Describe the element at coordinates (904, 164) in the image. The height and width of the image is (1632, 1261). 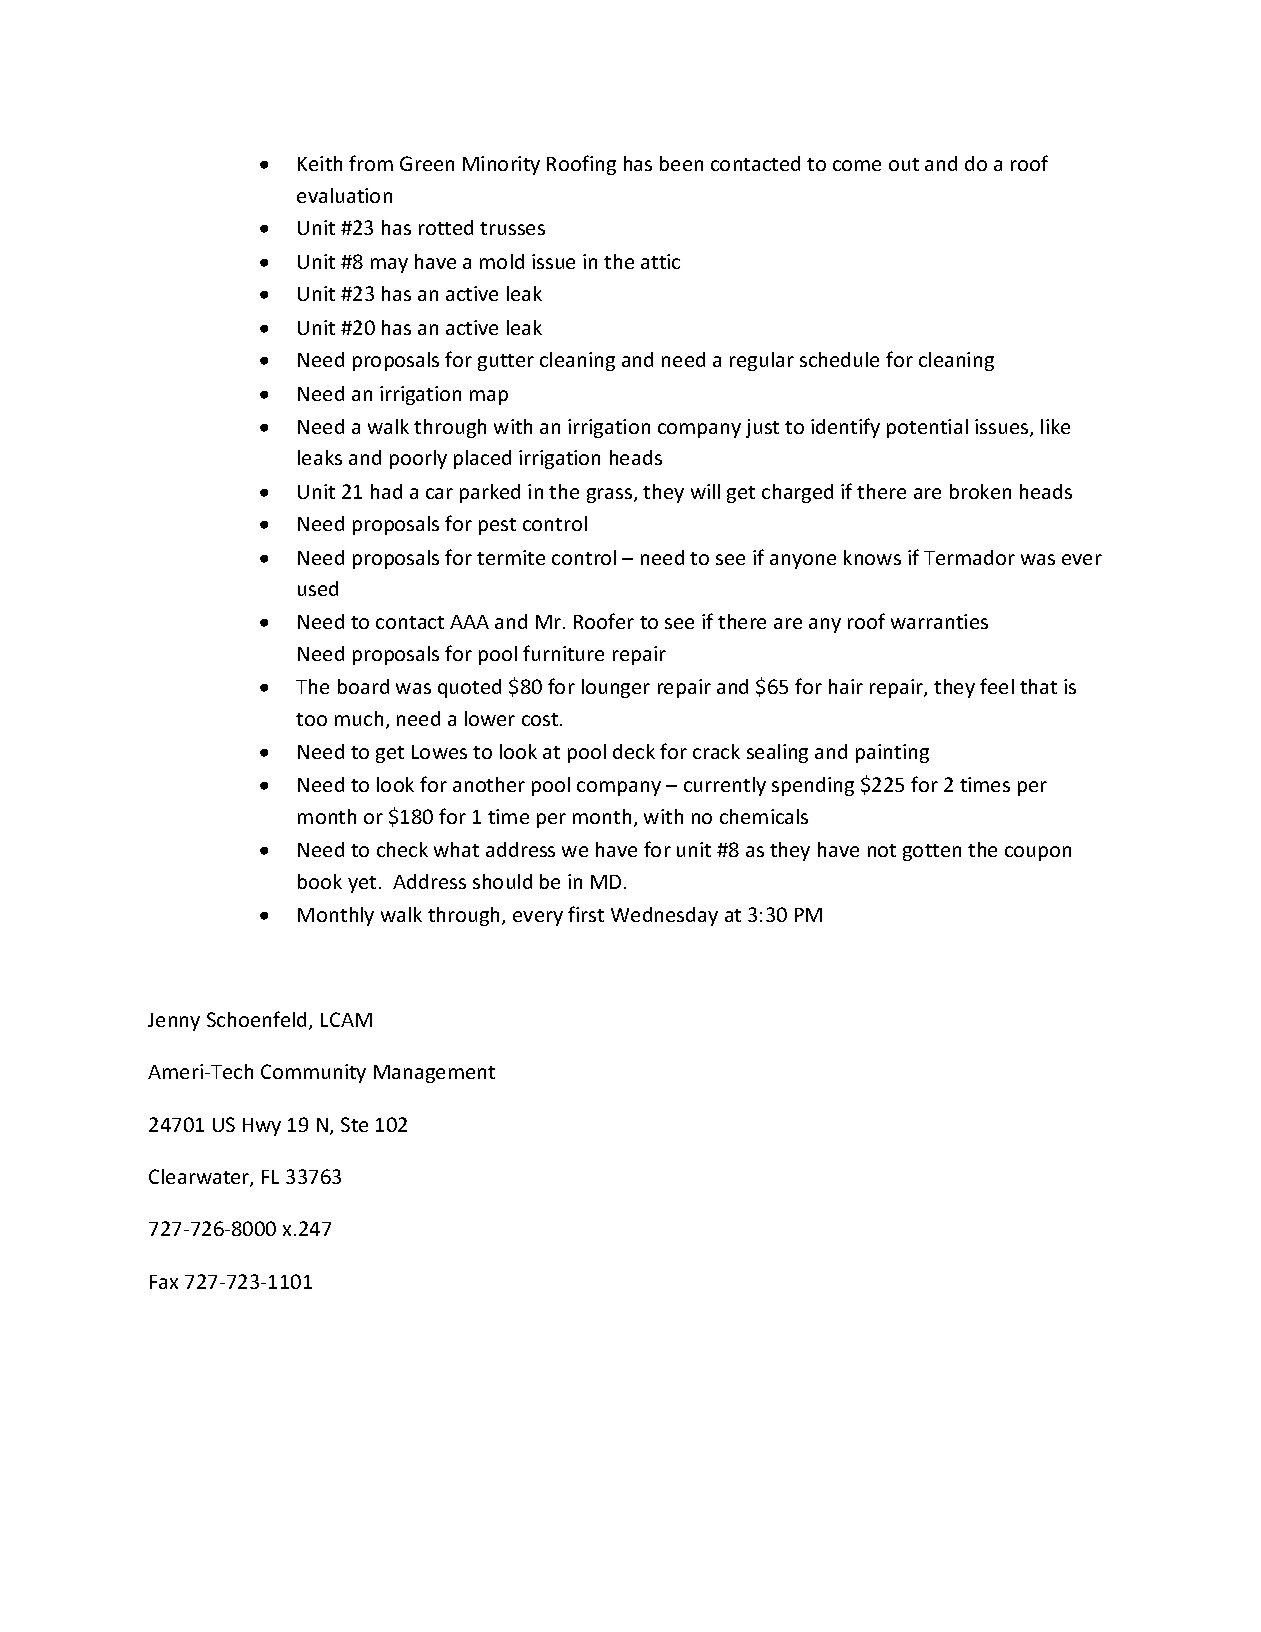
I see `out` at that location.
